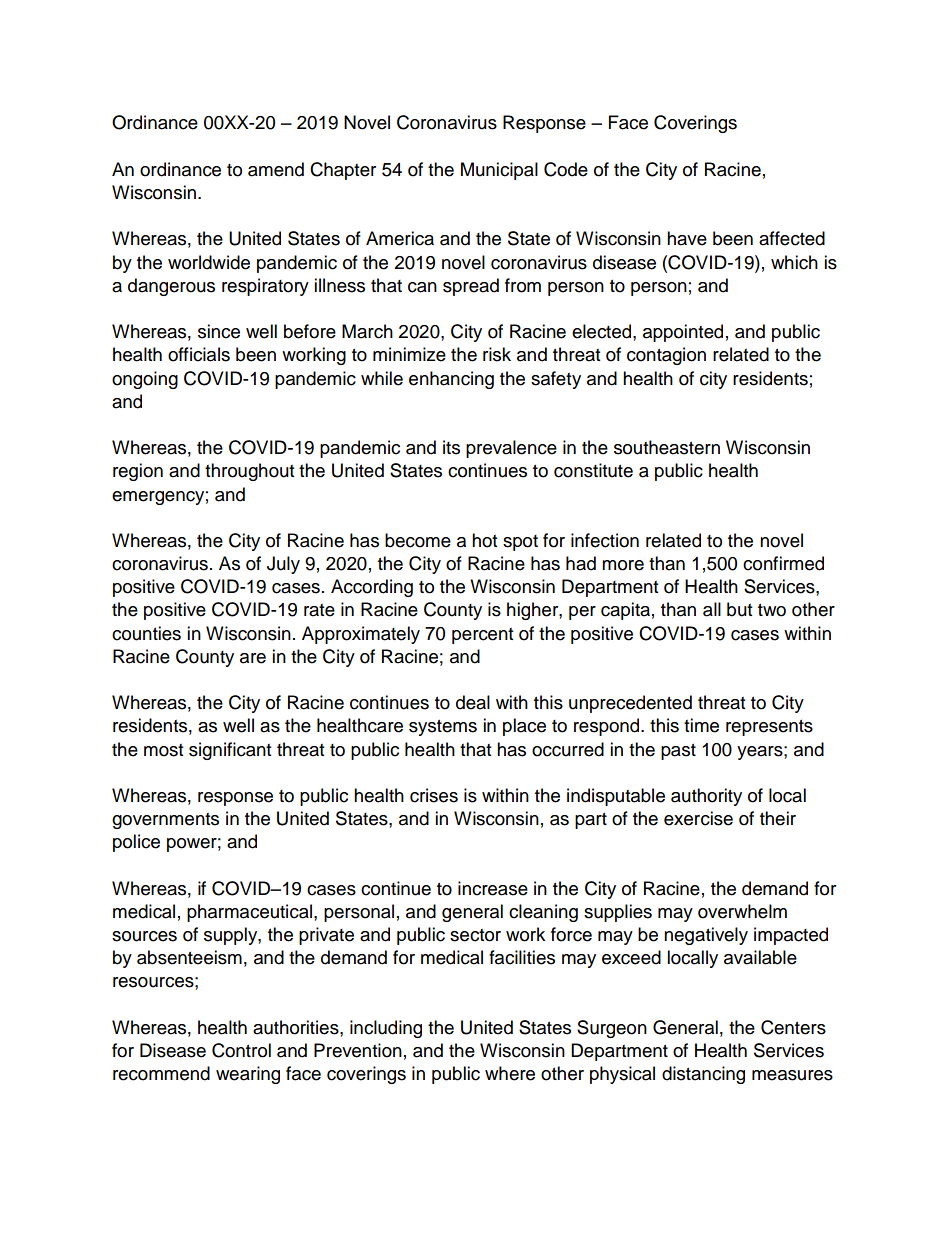 This document has height=1233, width=952. Describe the element at coordinates (499, 171) in the document. I see `Municipal` at that location.
